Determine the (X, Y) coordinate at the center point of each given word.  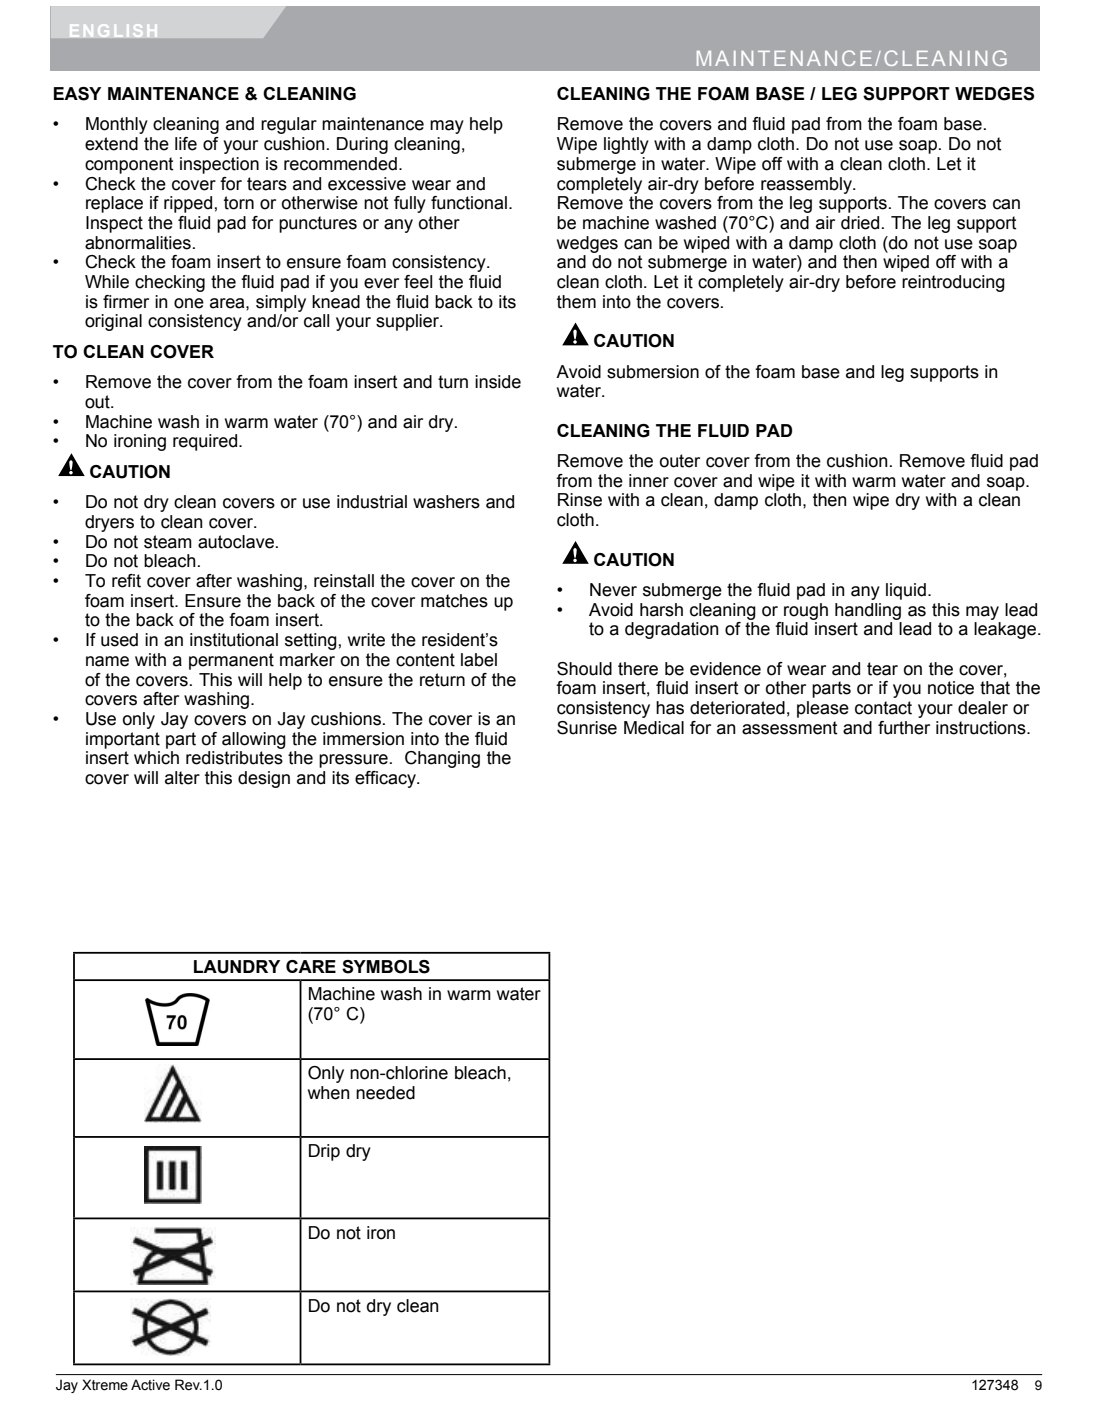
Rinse (580, 500)
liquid (906, 591)
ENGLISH (113, 30)
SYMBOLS (386, 967)
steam (168, 542)
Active (150, 1385)
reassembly (807, 185)
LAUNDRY (237, 967)
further (904, 728)
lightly (626, 145)
